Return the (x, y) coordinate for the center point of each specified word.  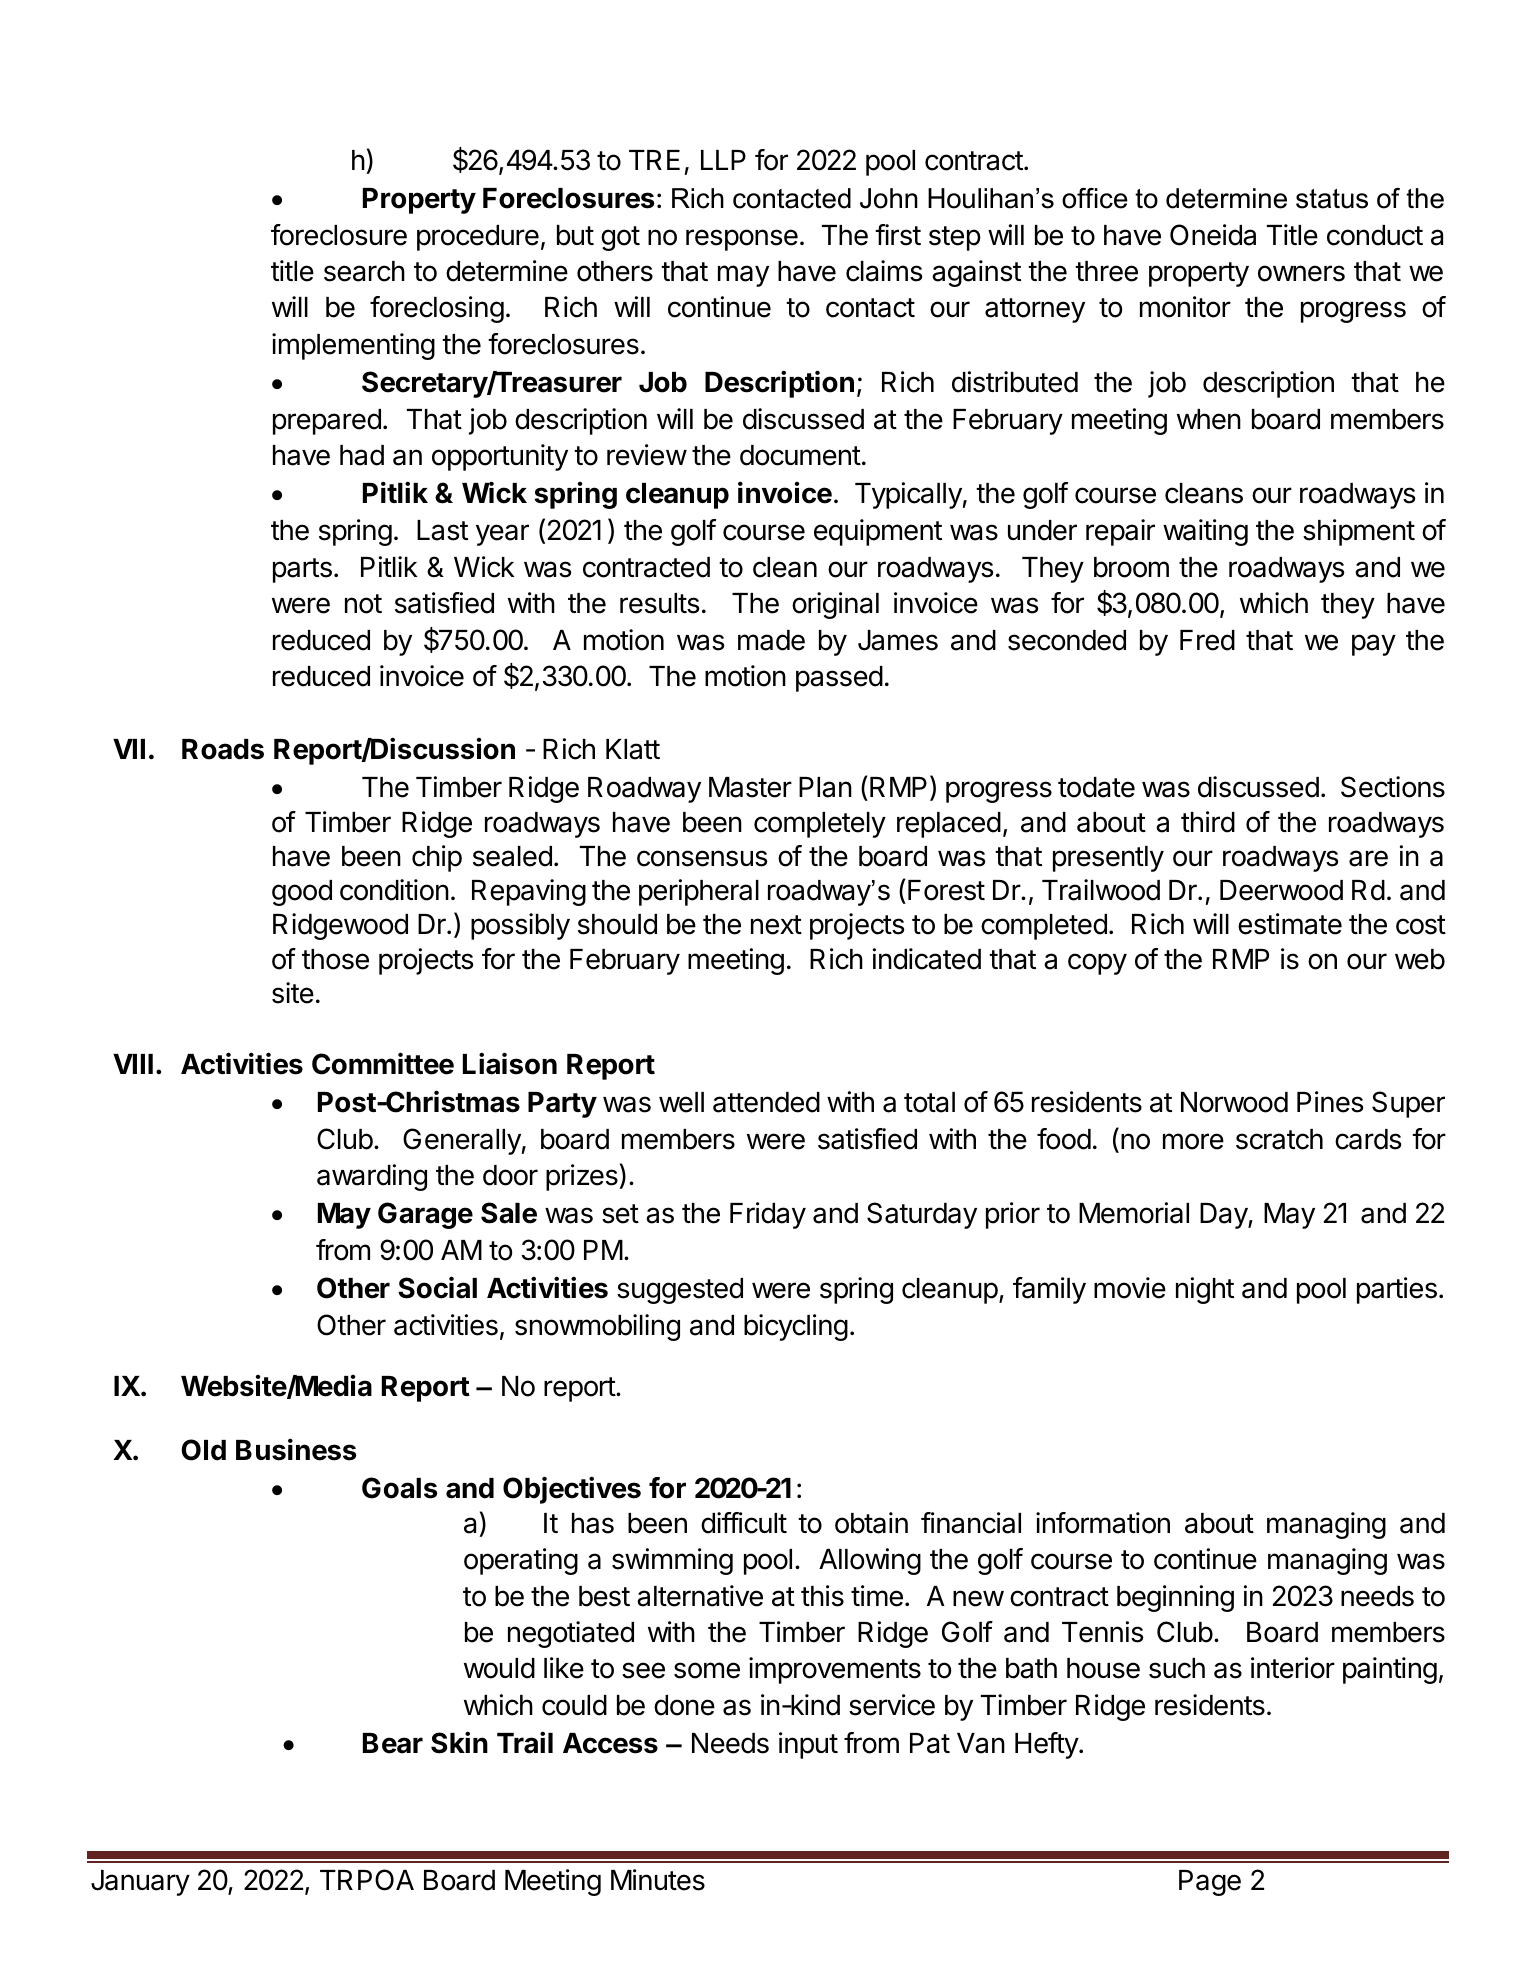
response (742, 240)
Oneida (1213, 235)
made (771, 640)
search (364, 271)
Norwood (1234, 1102)
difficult (744, 1523)
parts (302, 570)
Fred (1207, 640)
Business (296, 1449)
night (1205, 1290)
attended (766, 1102)
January (140, 1883)
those (335, 959)
